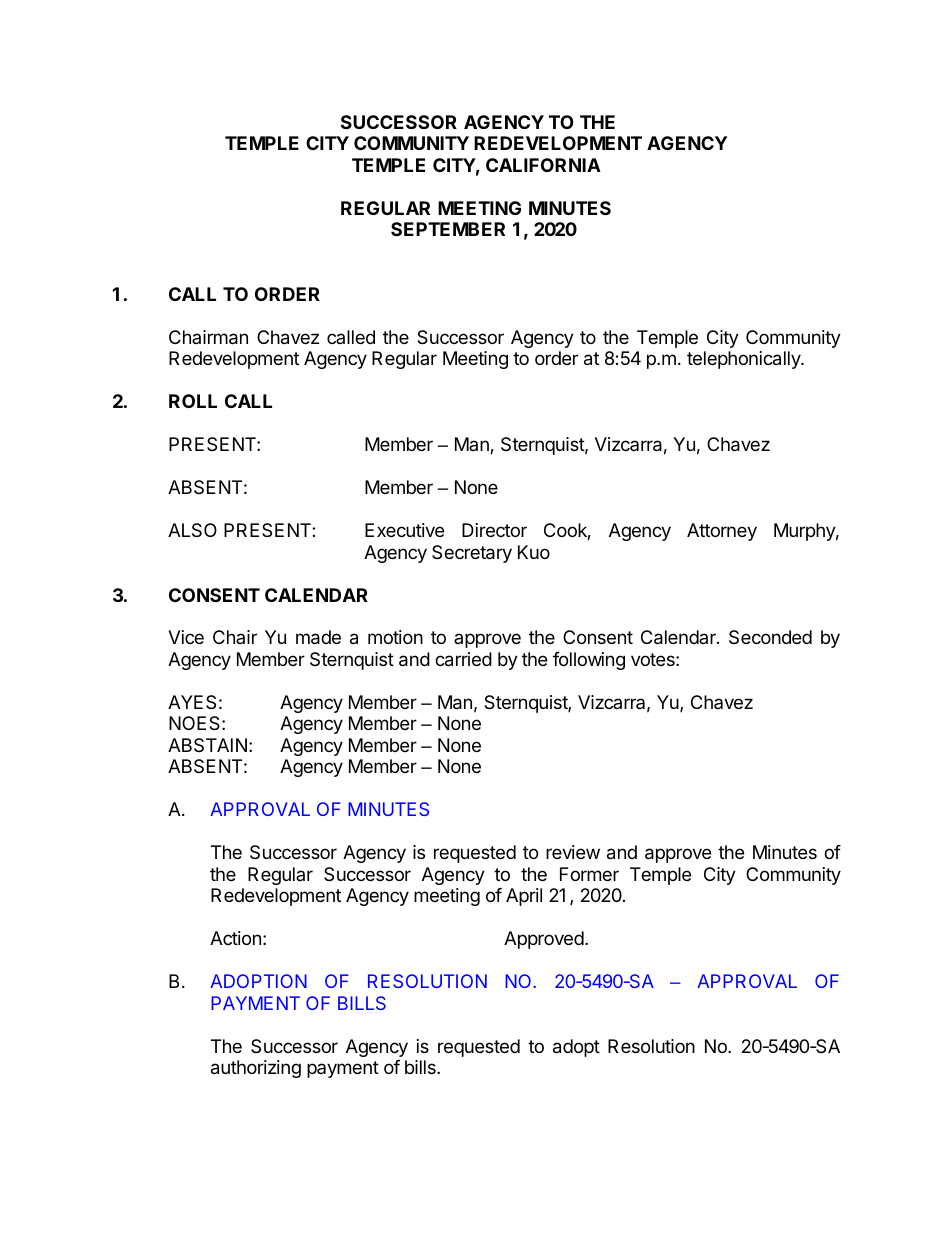 Image resolution: width=952 pixels, height=1233 pixels. What do you see at coordinates (524, 897) in the document?
I see `April` at bounding box center [524, 897].
